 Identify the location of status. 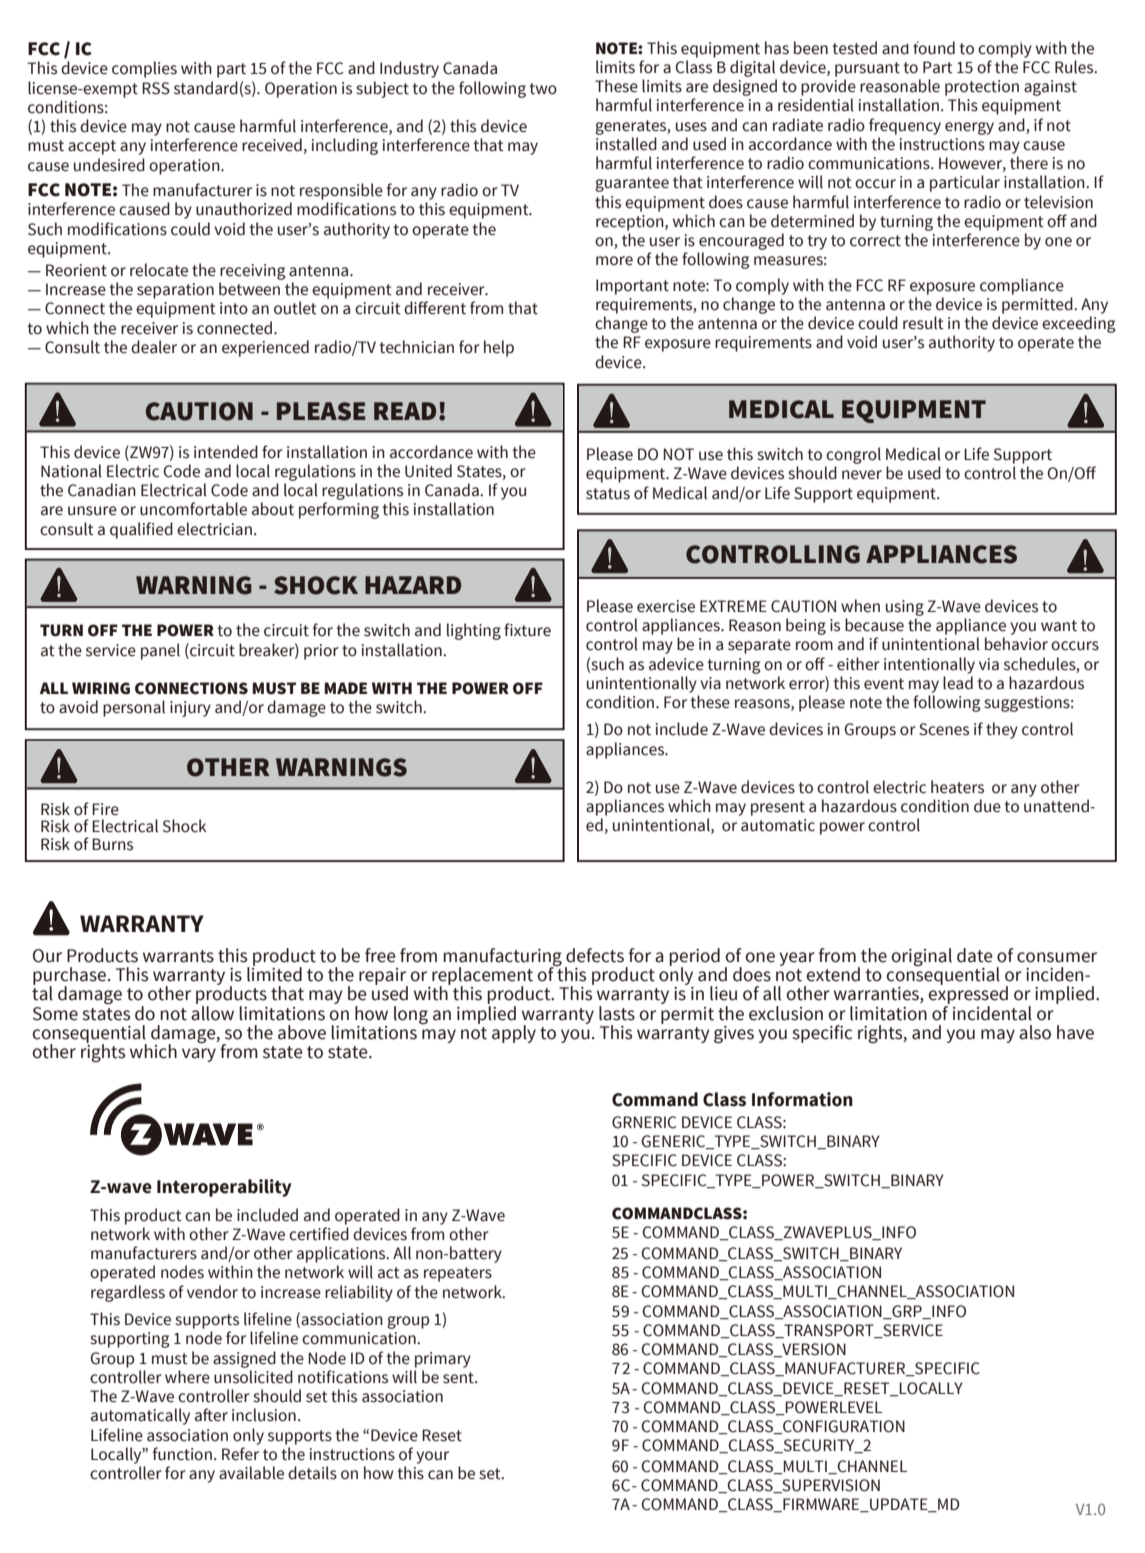
(608, 494).
